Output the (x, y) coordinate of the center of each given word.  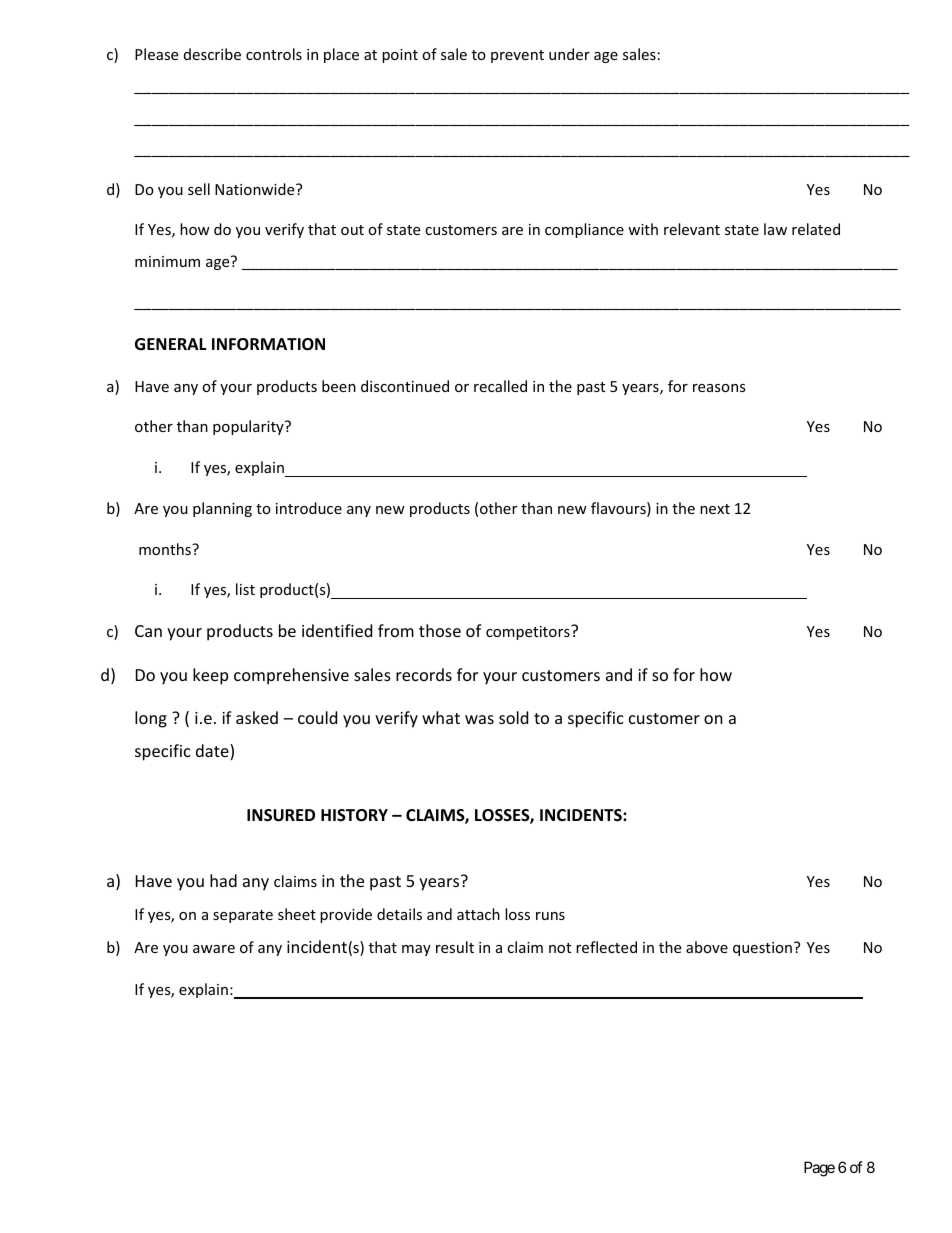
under (569, 54)
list (245, 589)
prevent (517, 56)
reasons (719, 388)
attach (478, 914)
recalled (500, 386)
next (715, 509)
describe (212, 54)
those (440, 630)
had (223, 880)
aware (214, 949)
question (762, 949)
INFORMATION (268, 344)
